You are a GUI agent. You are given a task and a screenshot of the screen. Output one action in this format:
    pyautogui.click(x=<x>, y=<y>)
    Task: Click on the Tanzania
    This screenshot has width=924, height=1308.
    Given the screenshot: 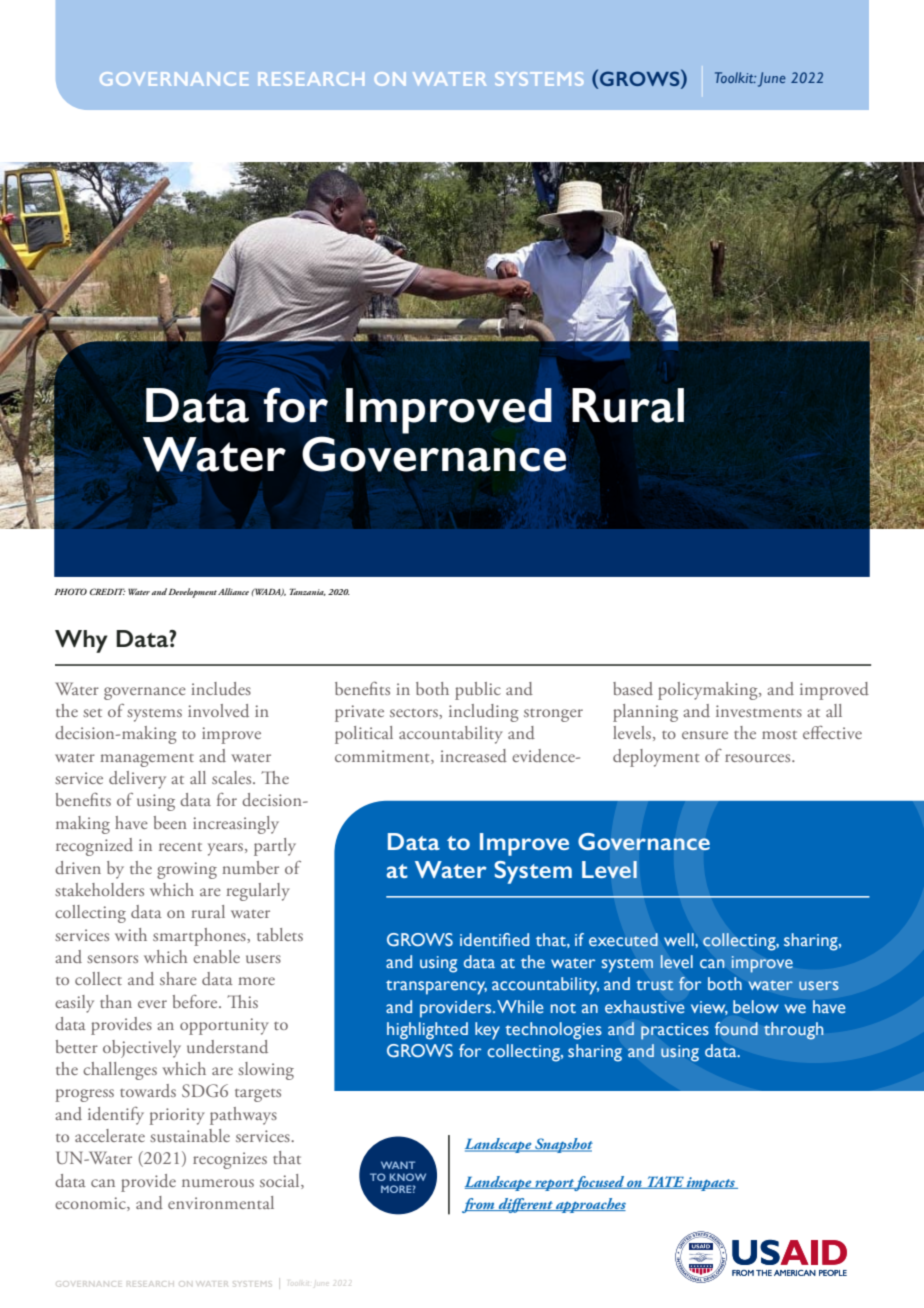 What is the action you would take?
    pyautogui.click(x=307, y=592)
